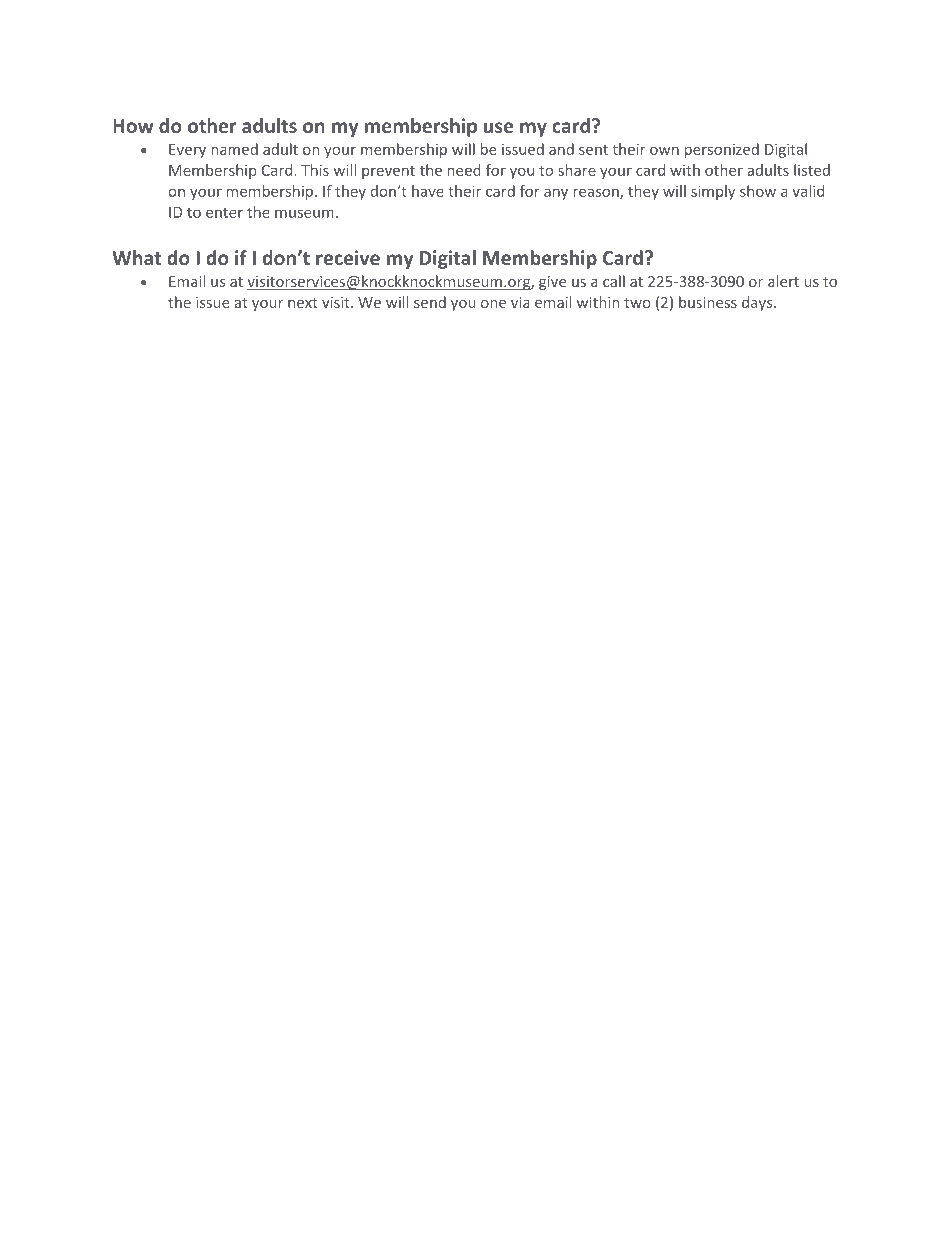 The height and width of the screenshot is (1233, 952). Describe the element at coordinates (758, 191) in the screenshot. I see `show` at that location.
